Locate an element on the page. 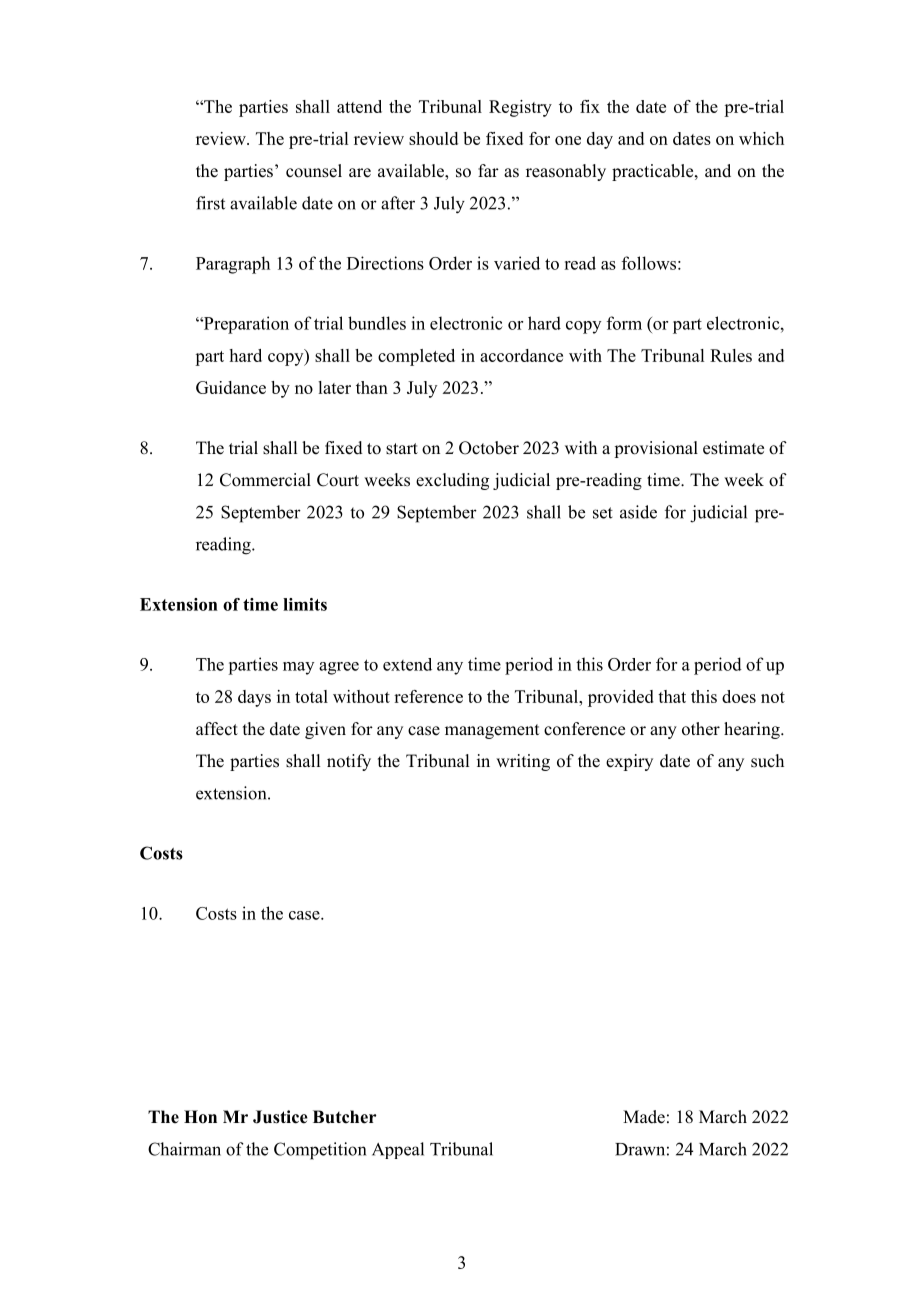 The image size is (924, 1308). management is located at coordinates (492, 731).
